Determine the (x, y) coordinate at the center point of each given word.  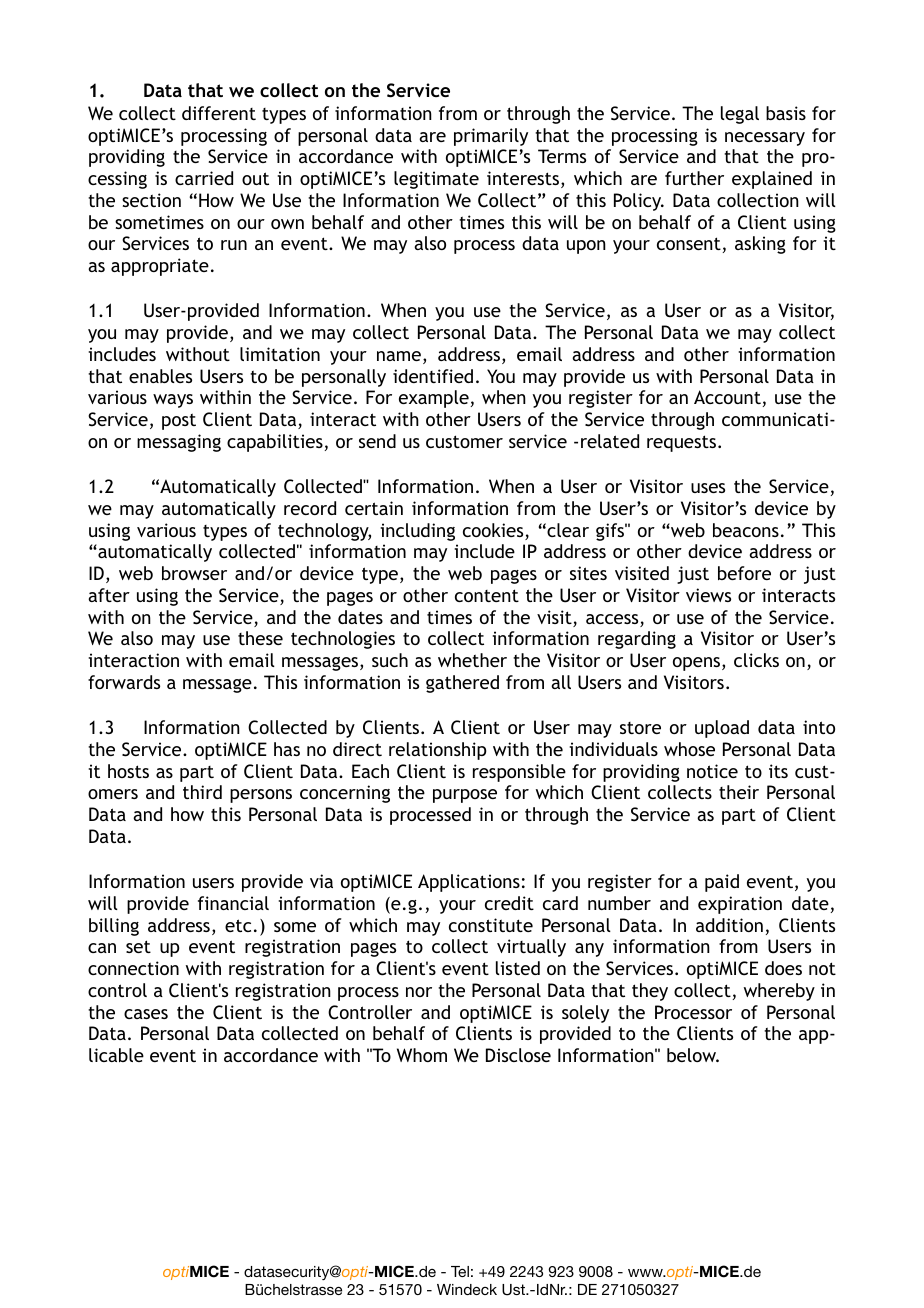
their (739, 792)
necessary (765, 139)
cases (146, 1014)
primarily (491, 137)
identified (433, 376)
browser (194, 573)
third (202, 792)
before (744, 573)
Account (727, 397)
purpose (465, 796)
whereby (779, 992)
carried (204, 178)
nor (419, 992)
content (487, 595)
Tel (460, 1271)
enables (160, 376)
